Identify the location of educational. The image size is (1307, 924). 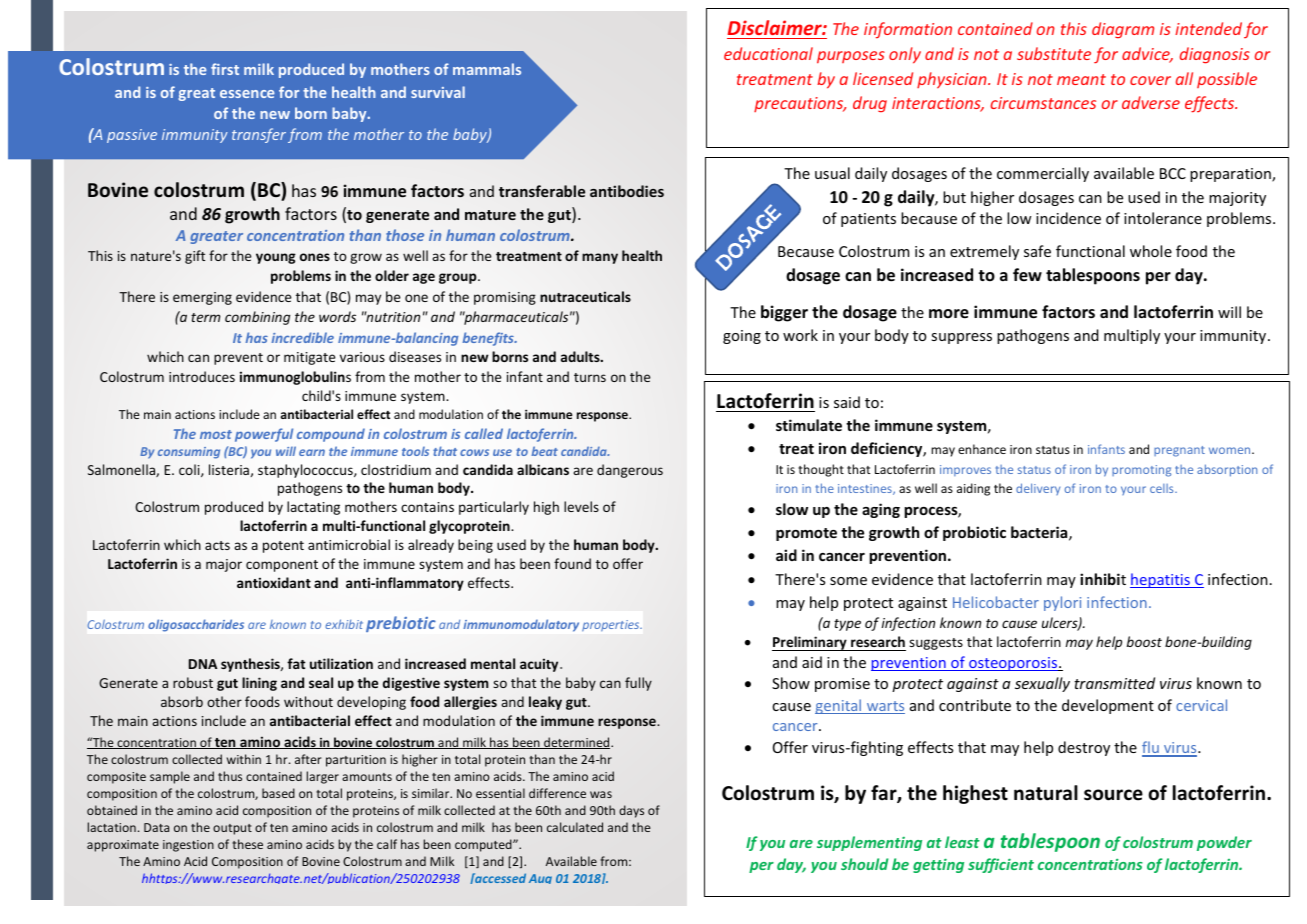
(768, 53).
